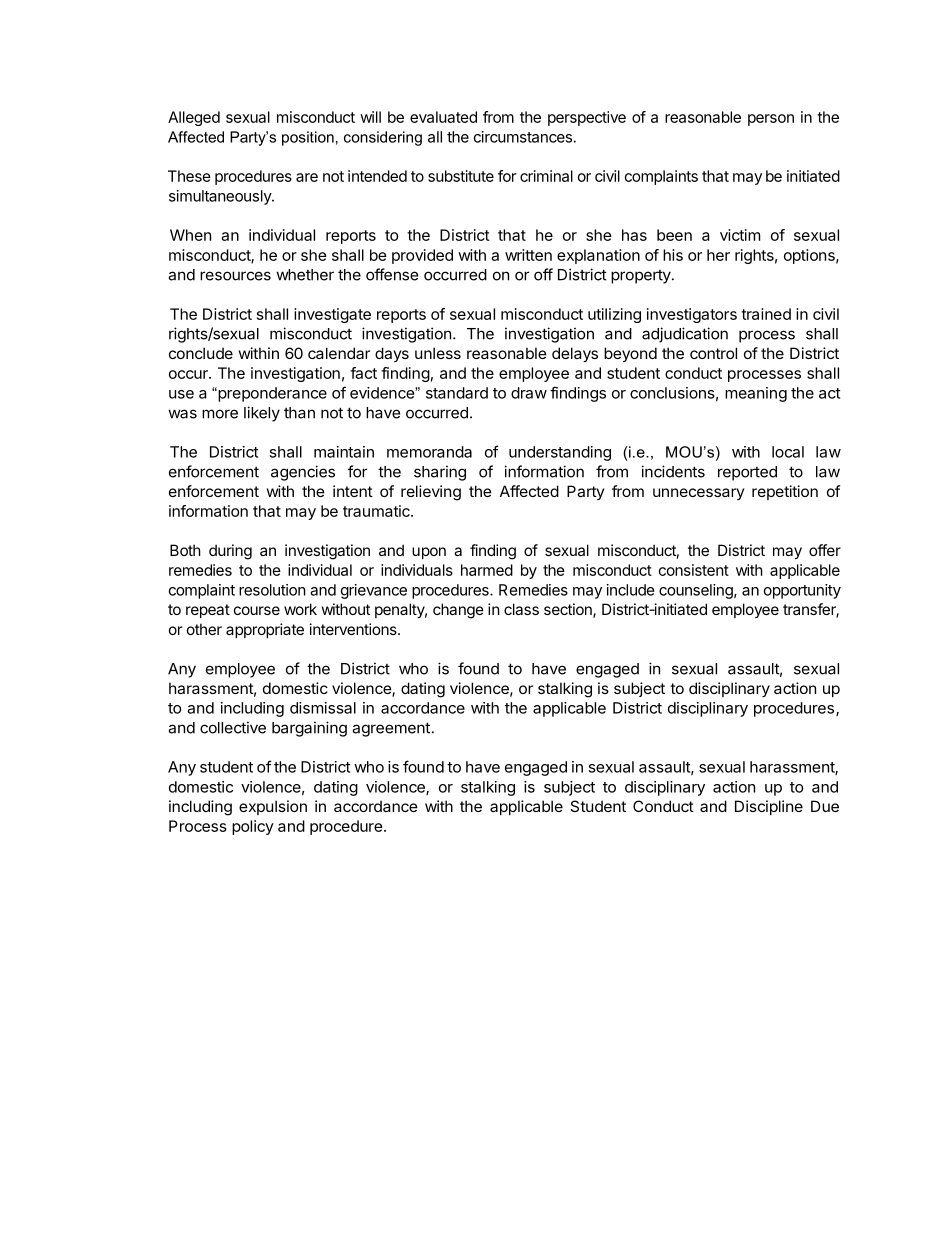 This image has height=1233, width=952. What do you see at coordinates (523, 137) in the image?
I see `circumstances` at bounding box center [523, 137].
